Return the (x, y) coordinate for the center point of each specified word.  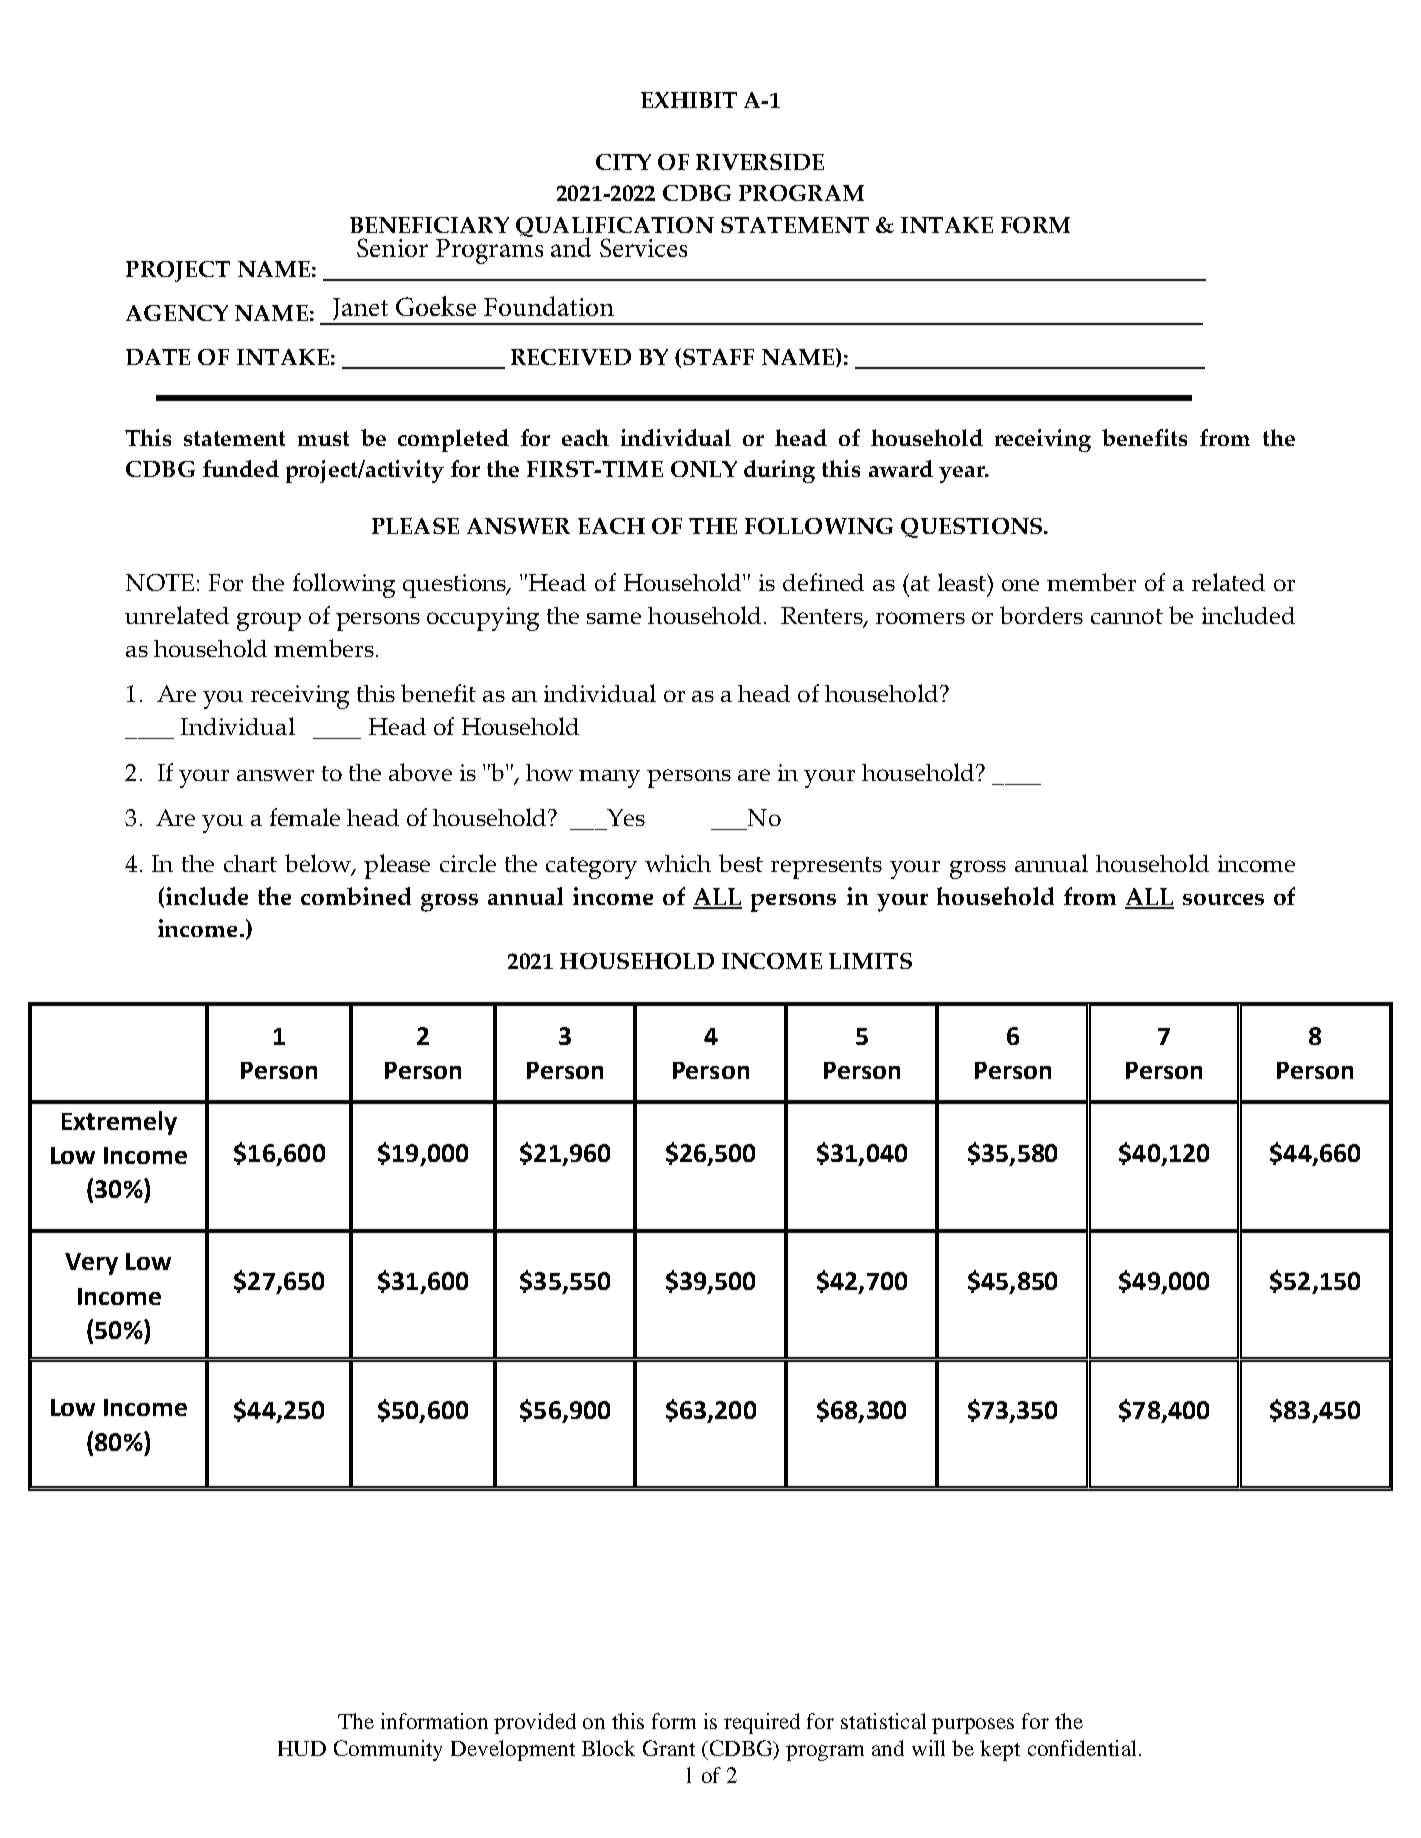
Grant (669, 1748)
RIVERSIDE (760, 162)
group (269, 621)
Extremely (119, 1123)
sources (1223, 899)
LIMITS (870, 961)
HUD (302, 1748)
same (614, 618)
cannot (1127, 616)
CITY (623, 162)
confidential (1082, 1748)
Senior (392, 247)
